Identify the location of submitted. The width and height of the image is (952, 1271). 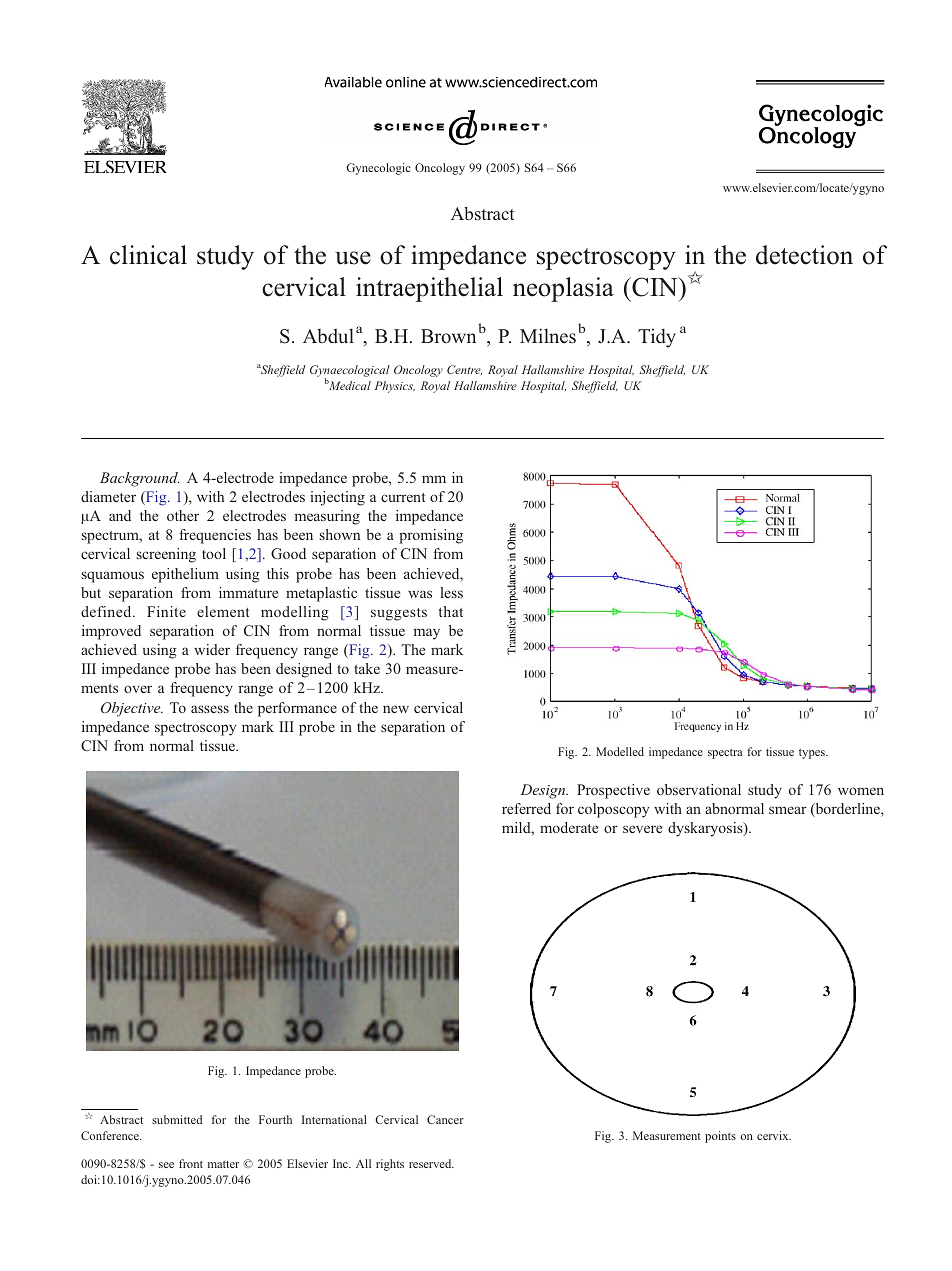
(177, 1119).
